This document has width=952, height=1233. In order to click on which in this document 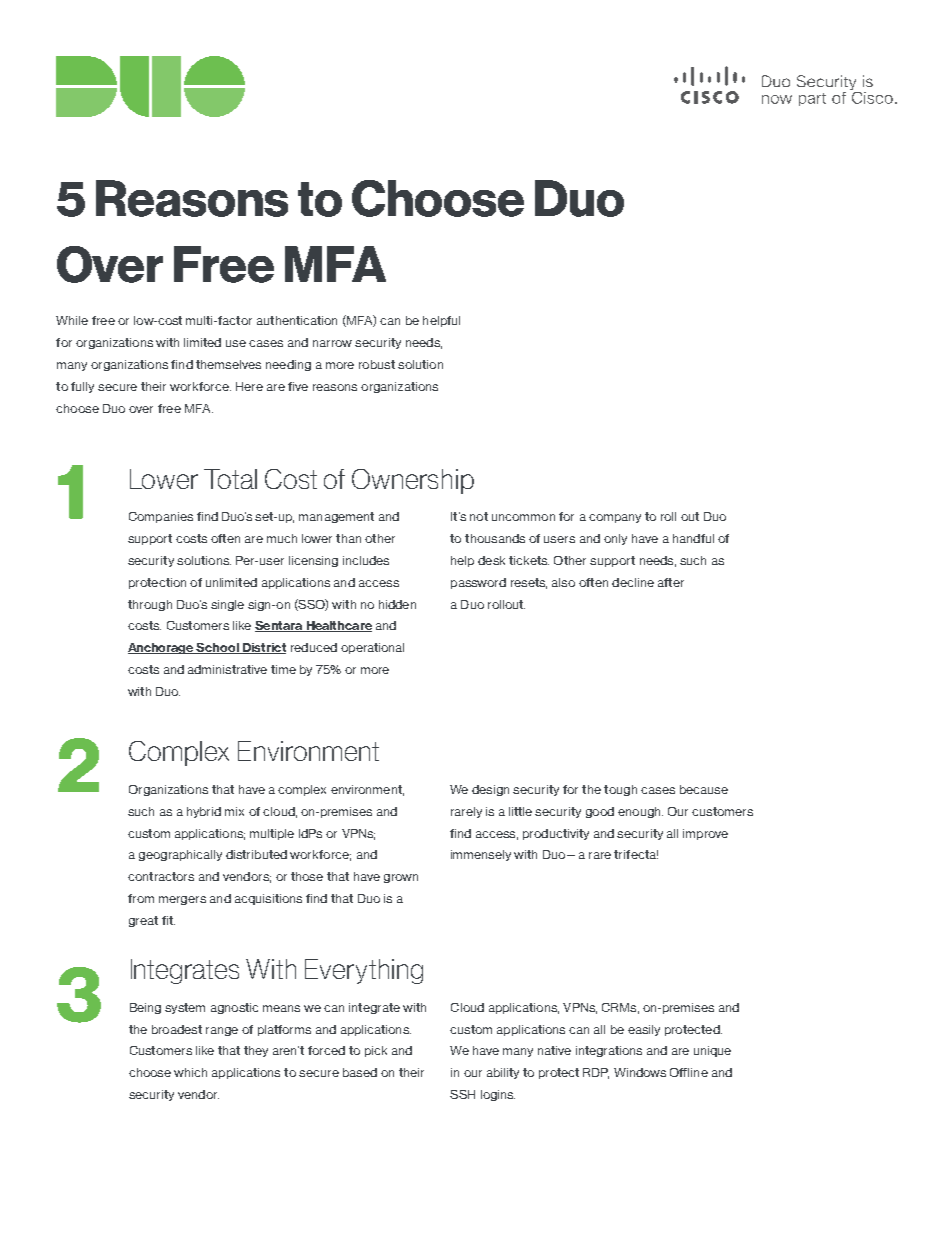, I will do `click(190, 1072)`.
